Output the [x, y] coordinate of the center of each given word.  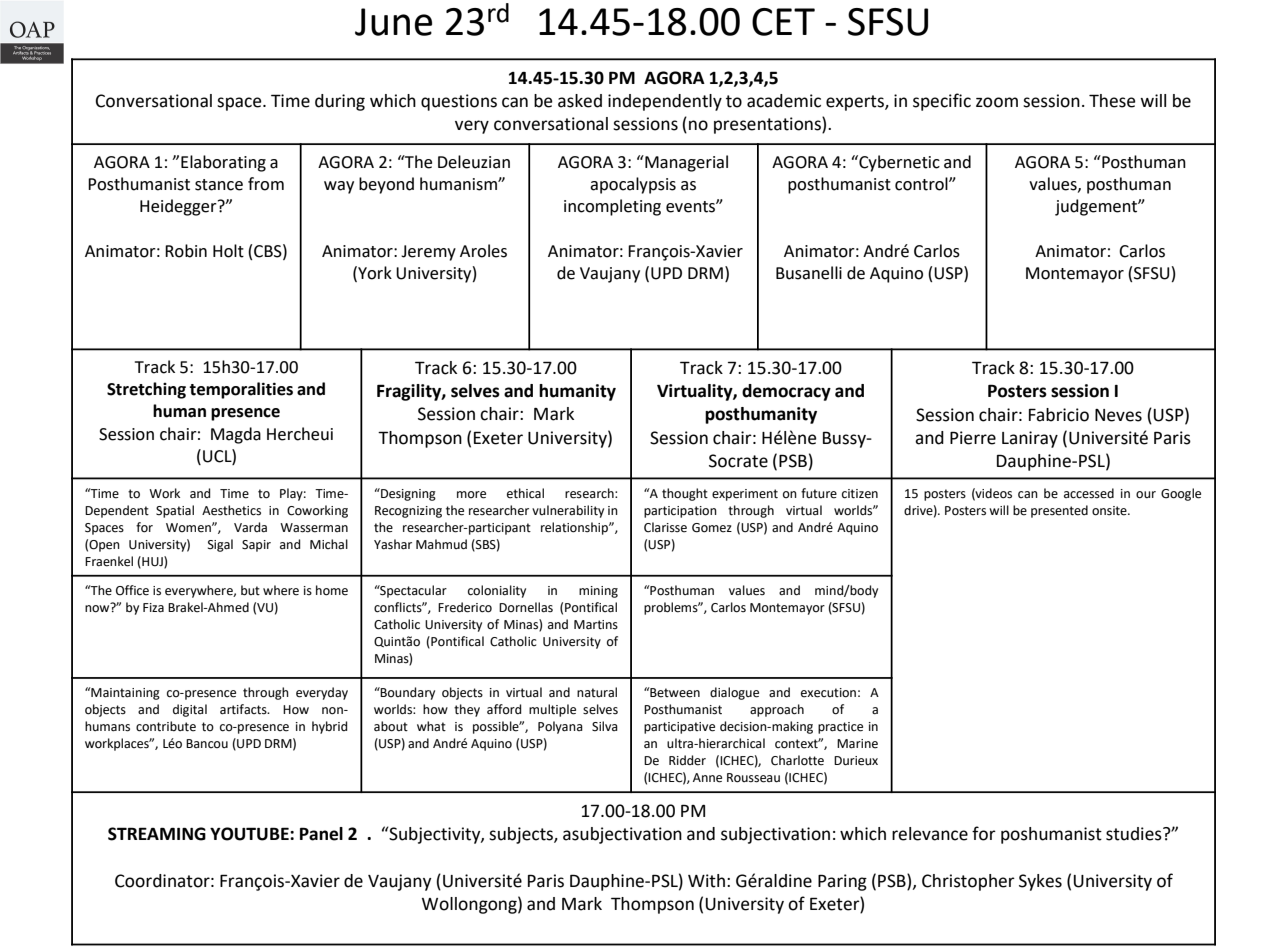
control [922, 184]
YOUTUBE [250, 834]
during [340, 102]
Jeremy [428, 253]
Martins [596, 625]
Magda [236, 435]
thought [685, 494]
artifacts [244, 709]
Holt [228, 251]
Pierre [973, 438]
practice [840, 728]
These [1112, 101]
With [706, 881]
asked [580, 101]
